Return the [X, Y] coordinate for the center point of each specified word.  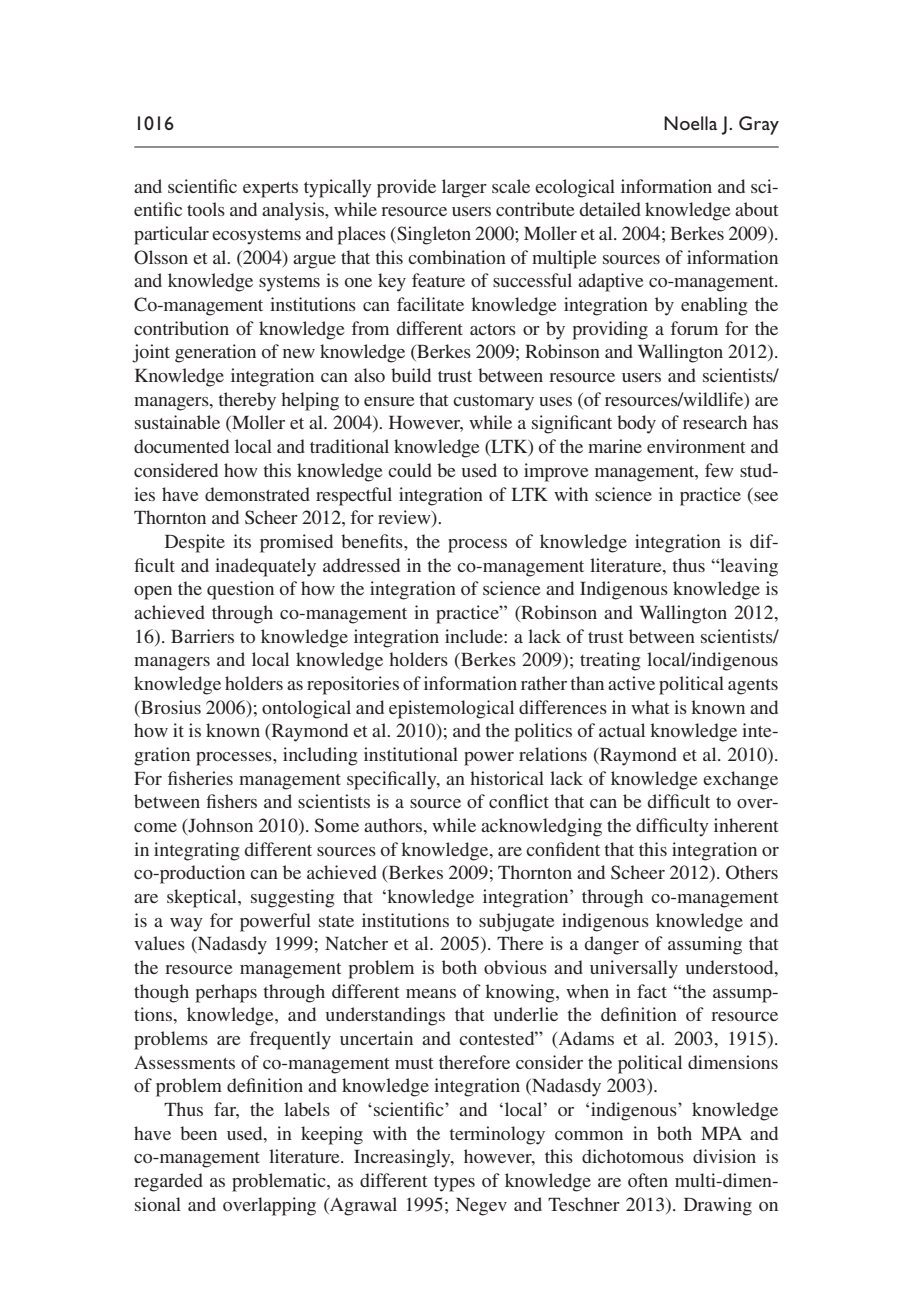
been [198, 1133]
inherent [746, 825]
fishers [231, 801]
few [719, 470]
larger [464, 188]
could [410, 470]
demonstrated [257, 494]
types [454, 1184]
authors [393, 825]
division [724, 1156]
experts [270, 190]
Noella [690, 123]
